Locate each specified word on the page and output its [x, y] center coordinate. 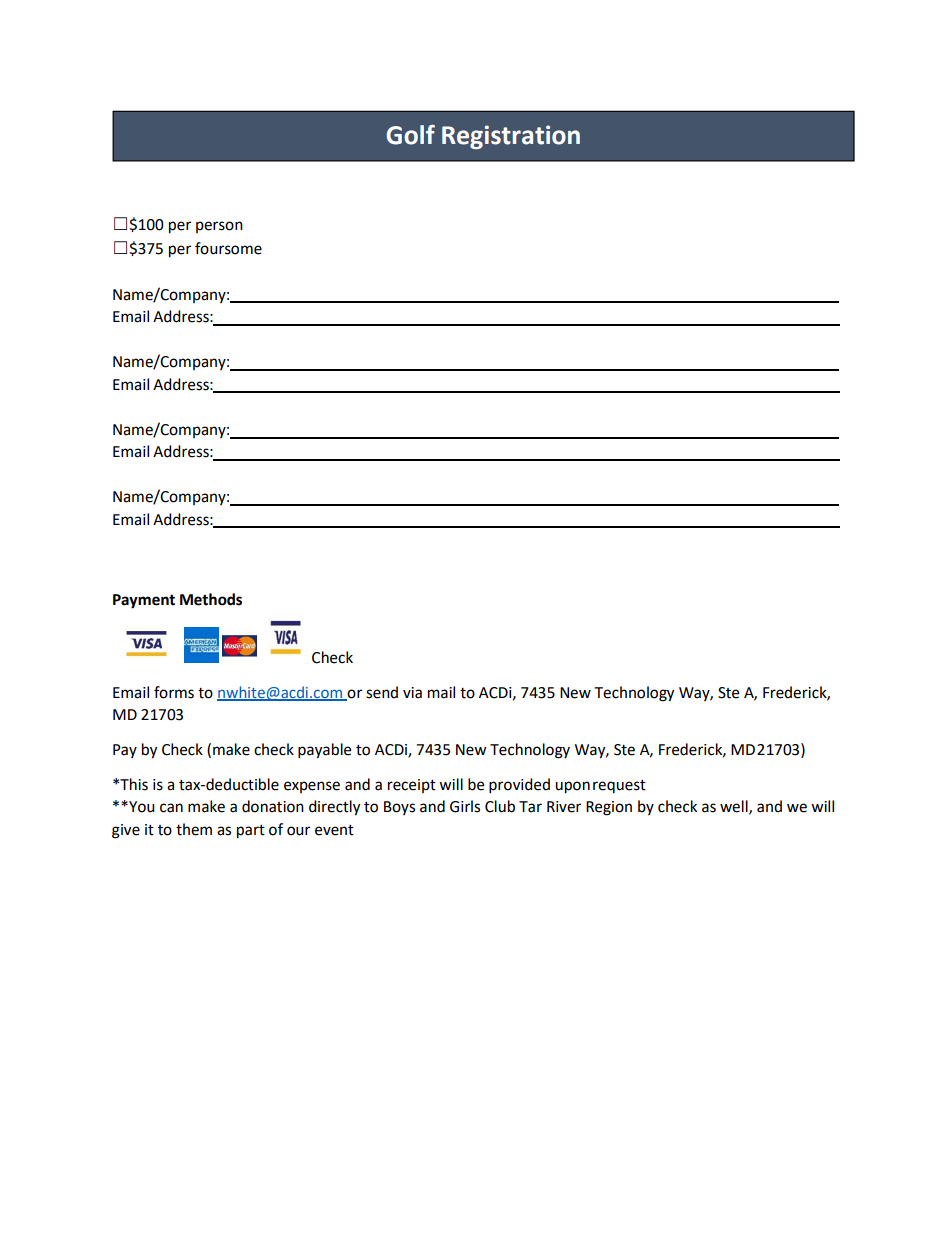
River [564, 807]
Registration [511, 137]
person [219, 227]
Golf [410, 135]
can [171, 808]
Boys [399, 808]
